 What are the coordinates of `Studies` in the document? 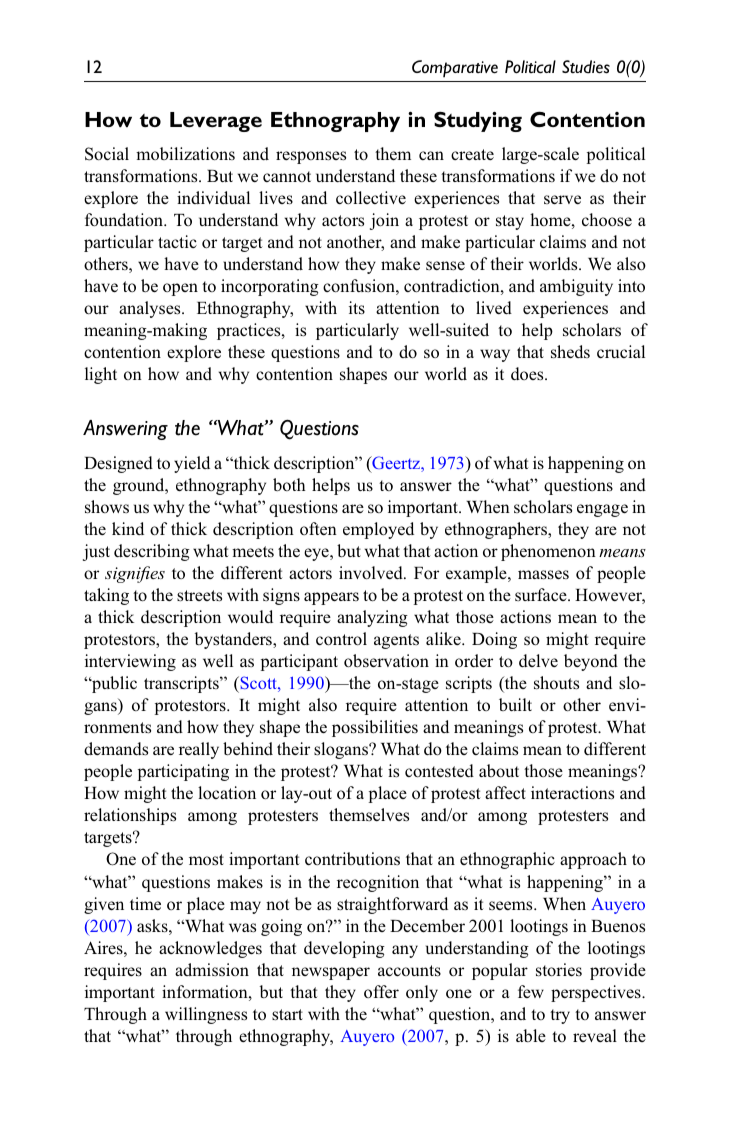 It's located at (586, 67).
